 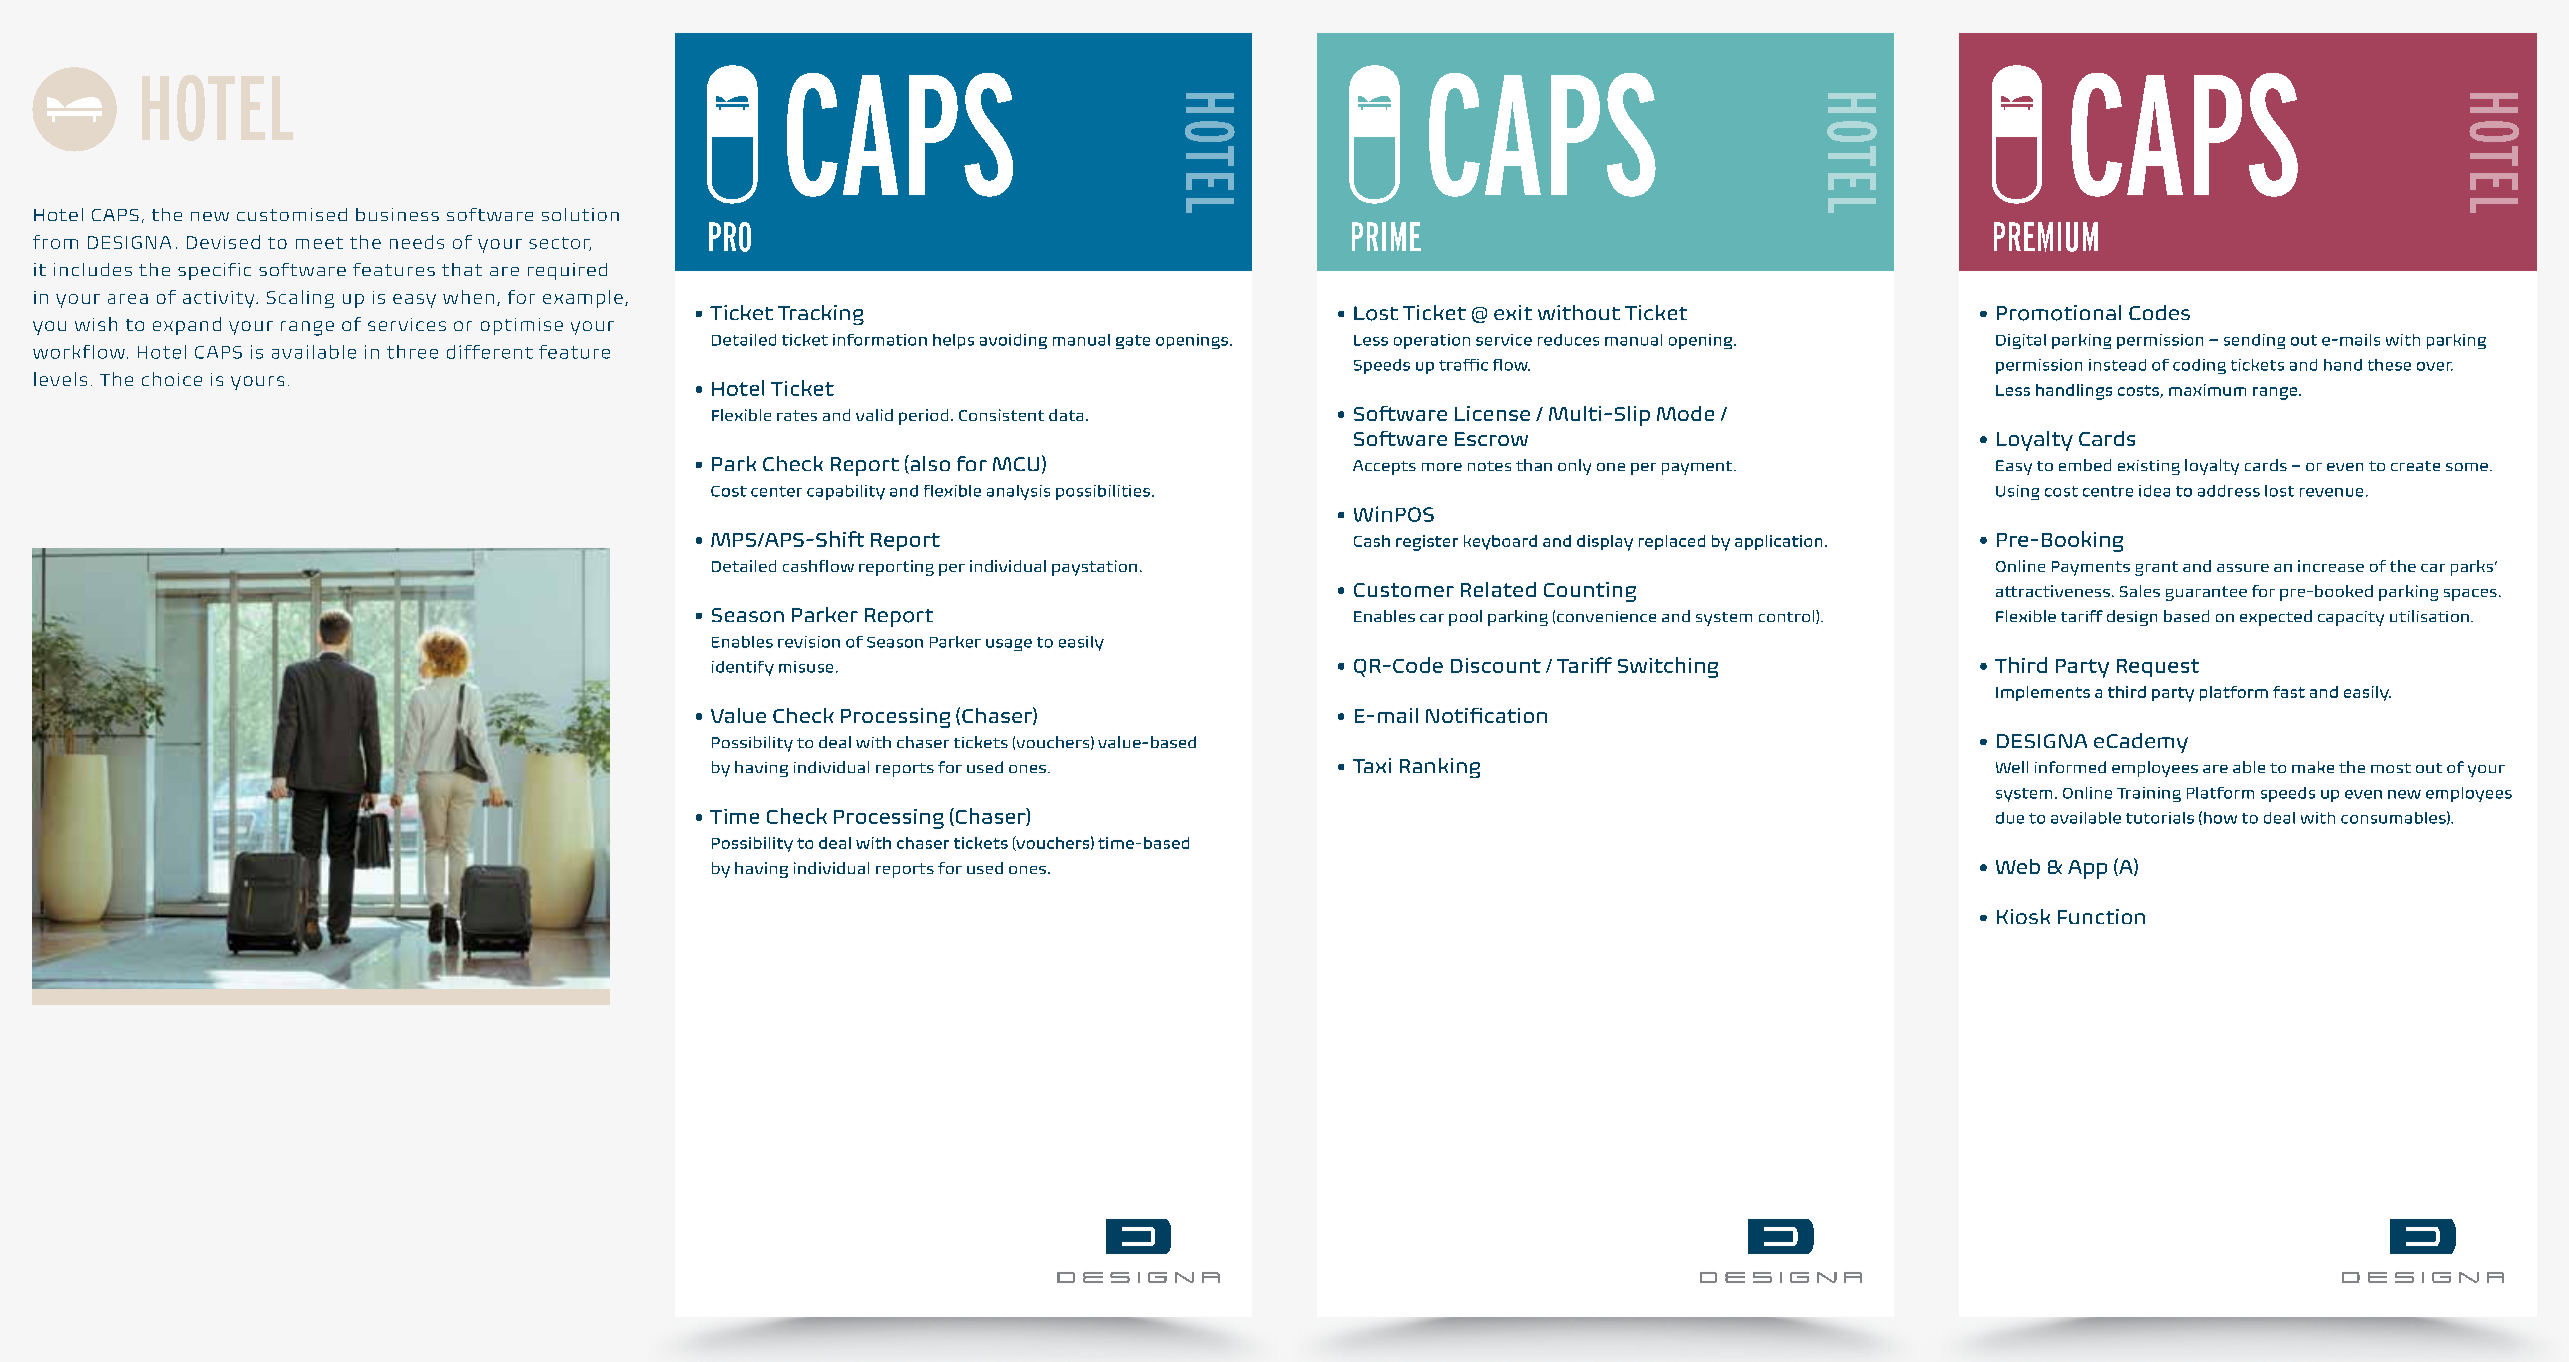 What do you see at coordinates (319, 243) in the screenshot?
I see `meet` at bounding box center [319, 243].
